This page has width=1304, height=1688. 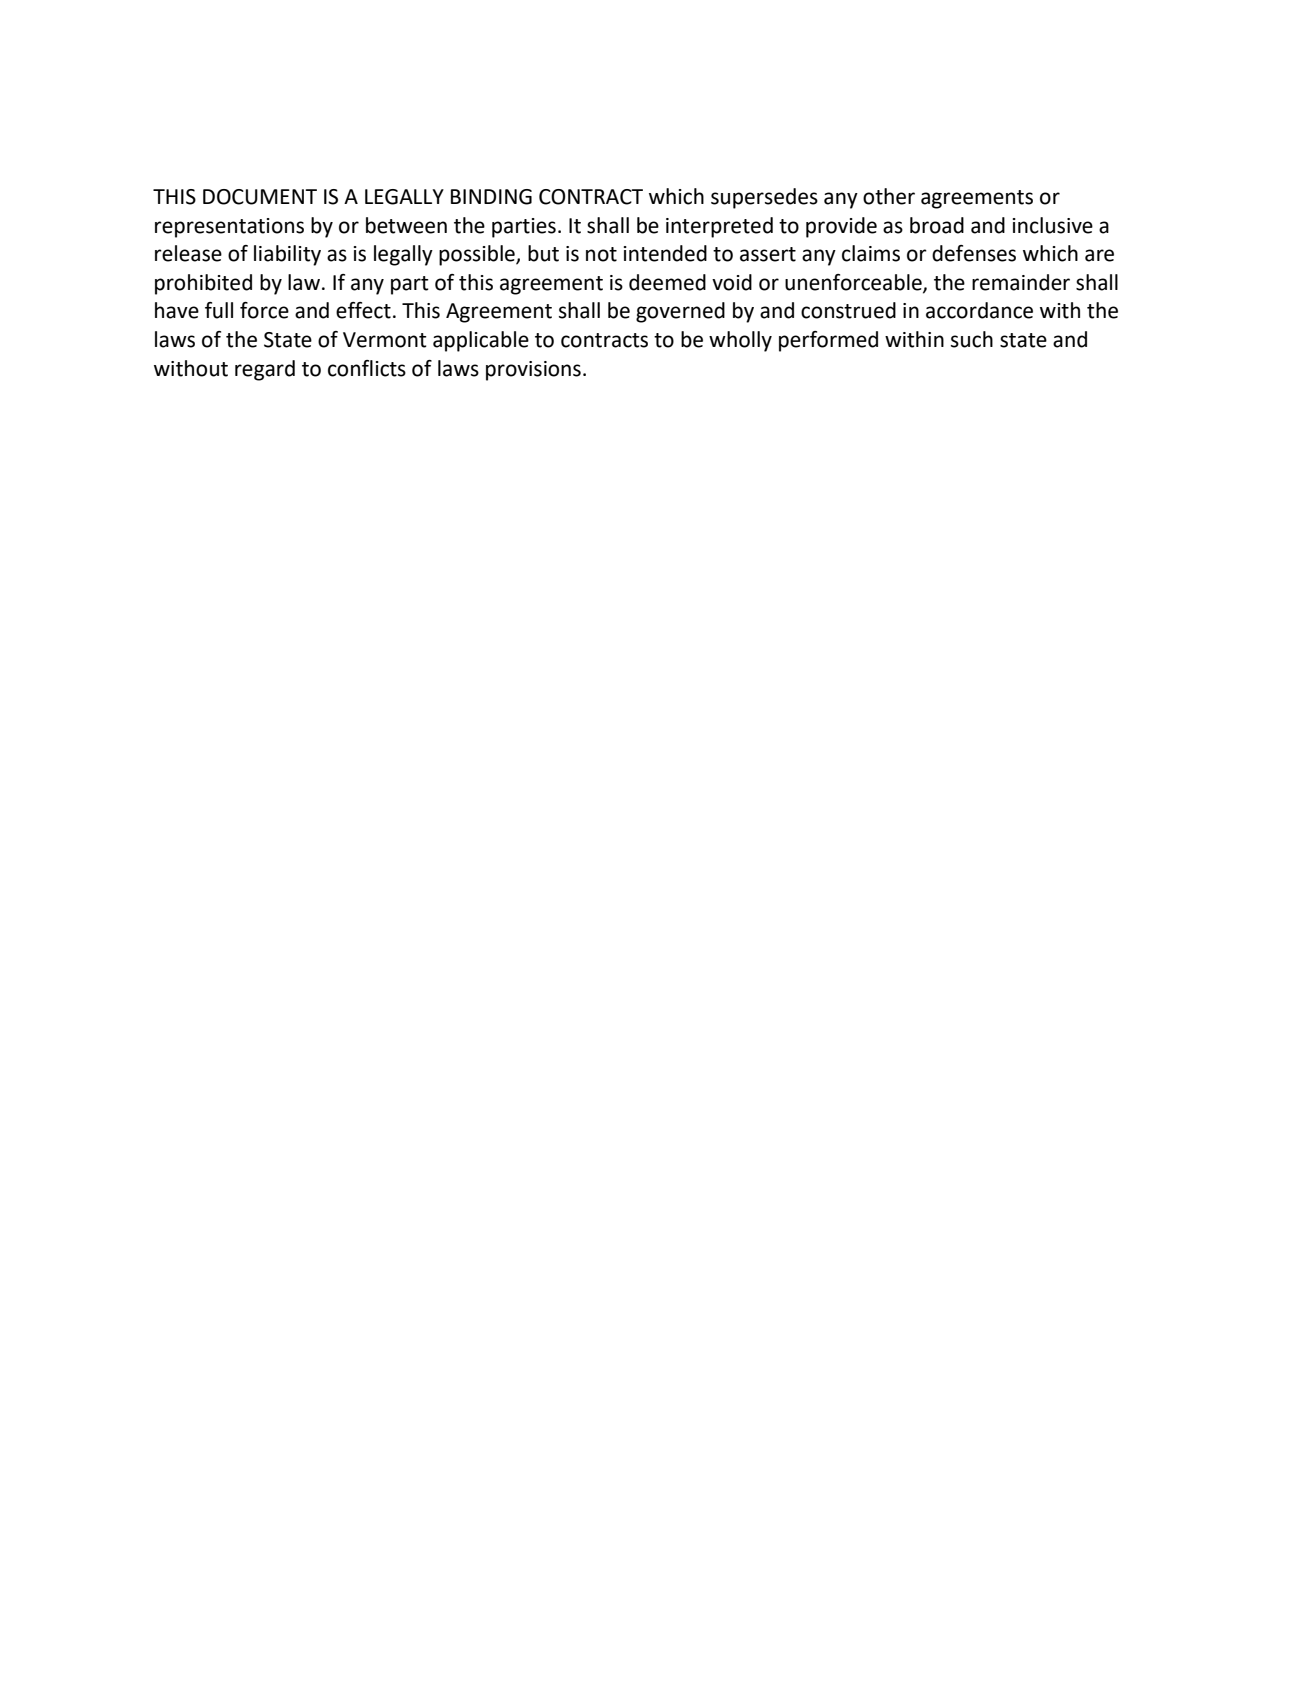 What do you see at coordinates (287, 255) in the page?
I see `liability` at bounding box center [287, 255].
